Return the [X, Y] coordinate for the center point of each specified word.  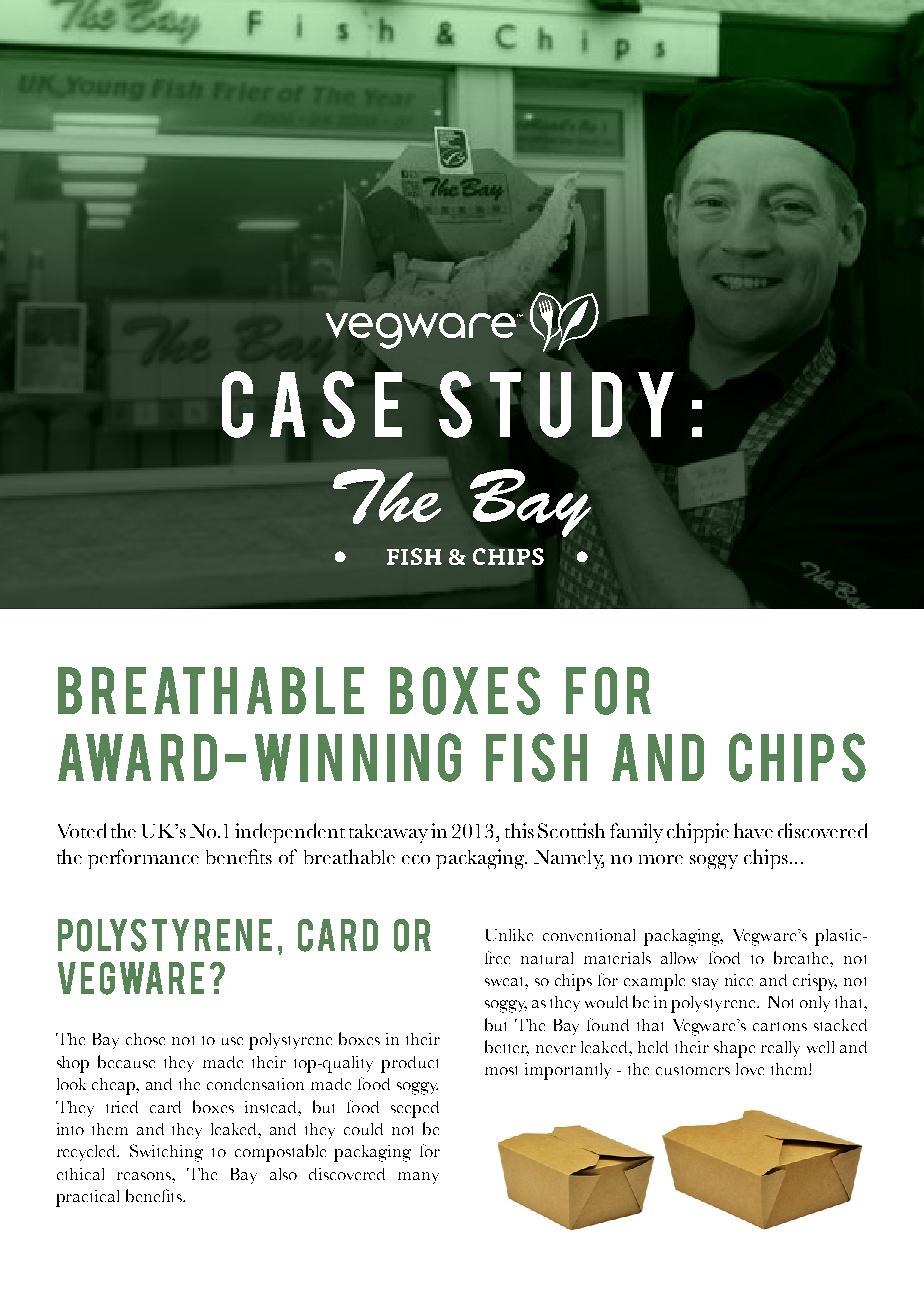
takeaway [388, 833]
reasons [145, 1176]
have [753, 830]
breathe [803, 957]
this [519, 830]
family [636, 833]
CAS [288, 404]
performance [143, 859]
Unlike [509, 935]
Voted [82, 830]
